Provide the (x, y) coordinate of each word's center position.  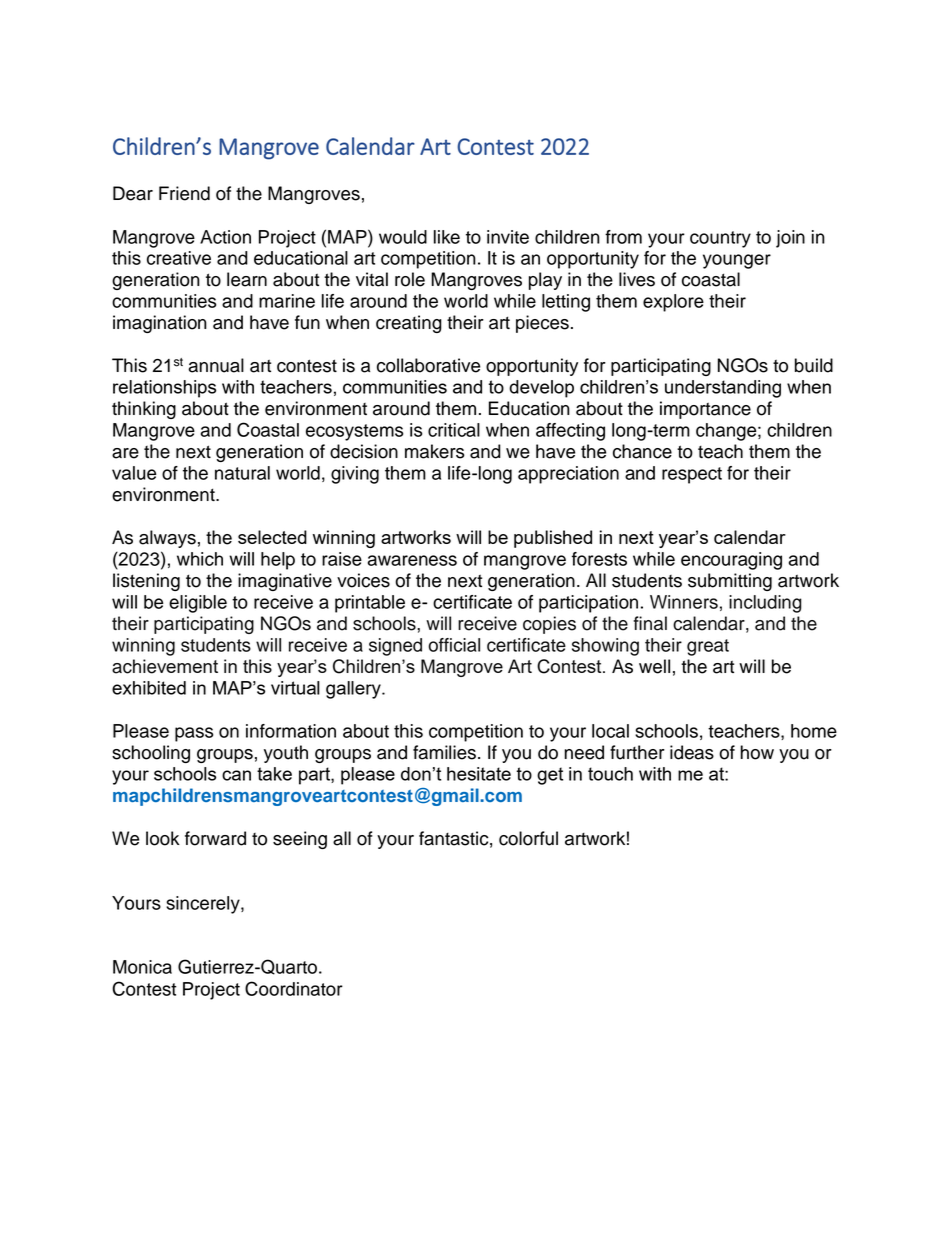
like (447, 237)
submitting (730, 582)
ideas (692, 752)
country (720, 239)
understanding (723, 389)
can (236, 775)
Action (225, 237)
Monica (142, 967)
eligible (198, 604)
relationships (164, 389)
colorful (528, 838)
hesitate (479, 774)
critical (454, 430)
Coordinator (294, 988)
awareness (412, 560)
